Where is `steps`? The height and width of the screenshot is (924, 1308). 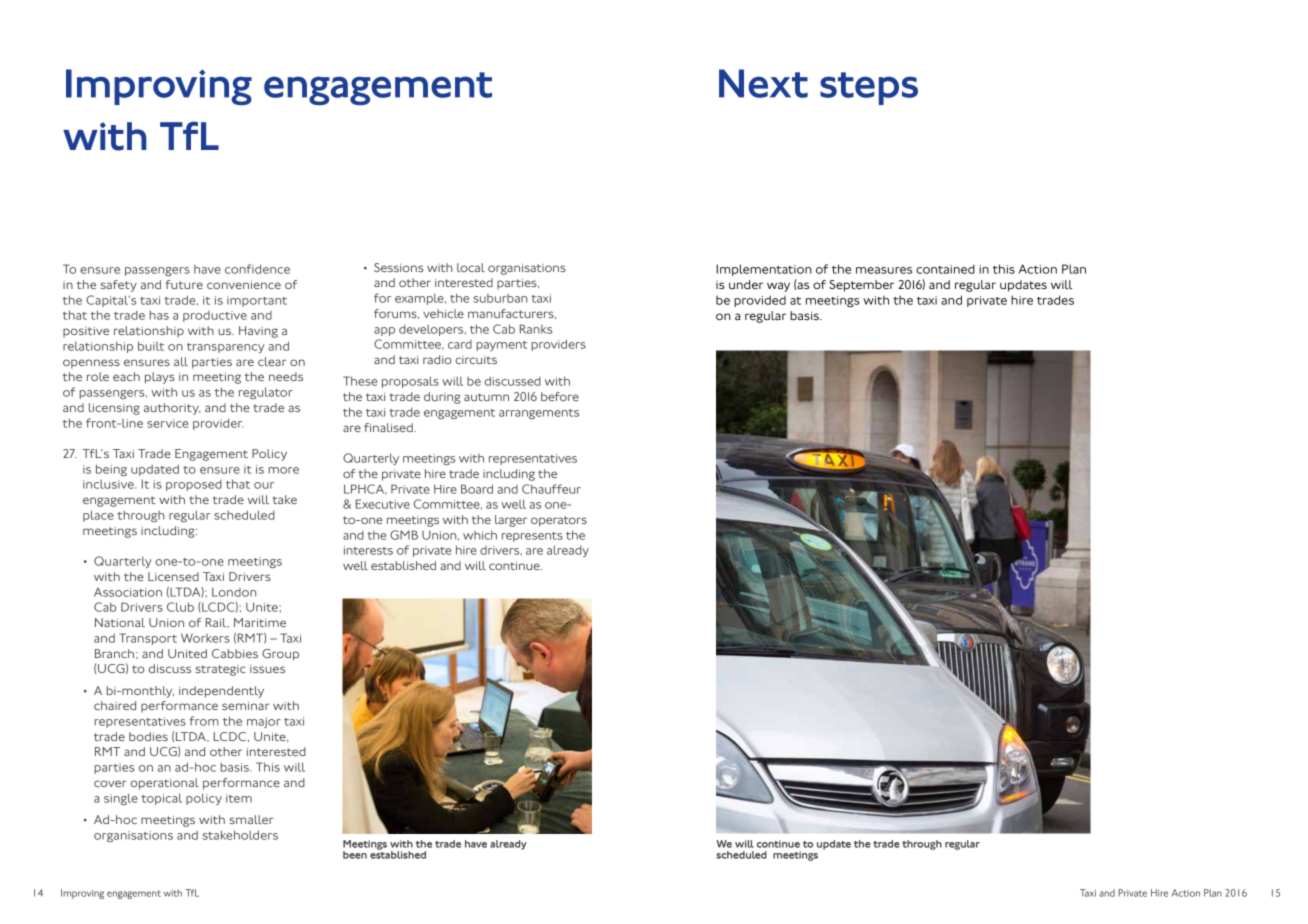
steps is located at coordinates (869, 88).
